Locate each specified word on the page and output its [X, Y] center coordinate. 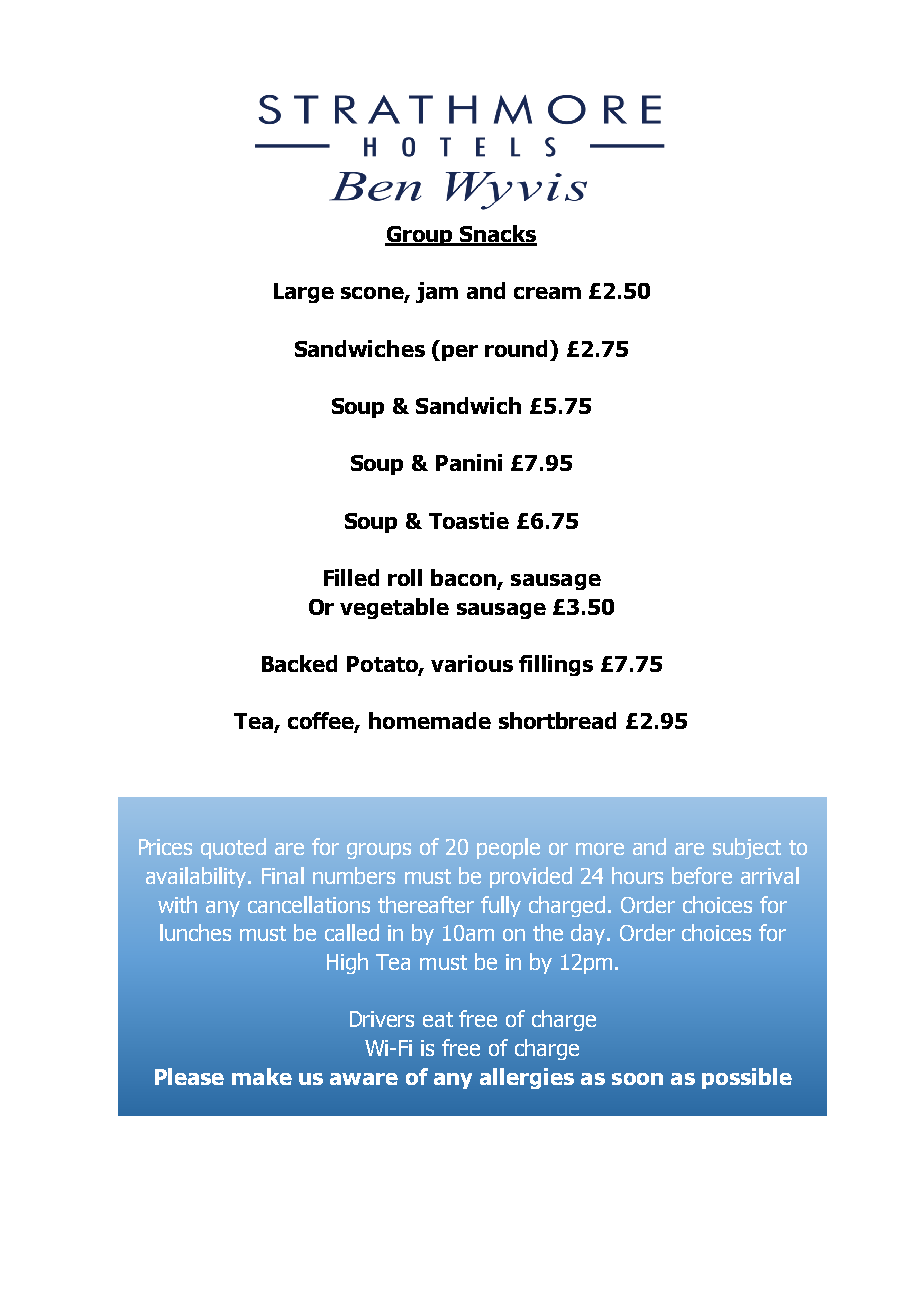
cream [547, 293]
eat [438, 1019]
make [262, 1076]
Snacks [497, 235]
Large [304, 293]
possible [747, 1078]
